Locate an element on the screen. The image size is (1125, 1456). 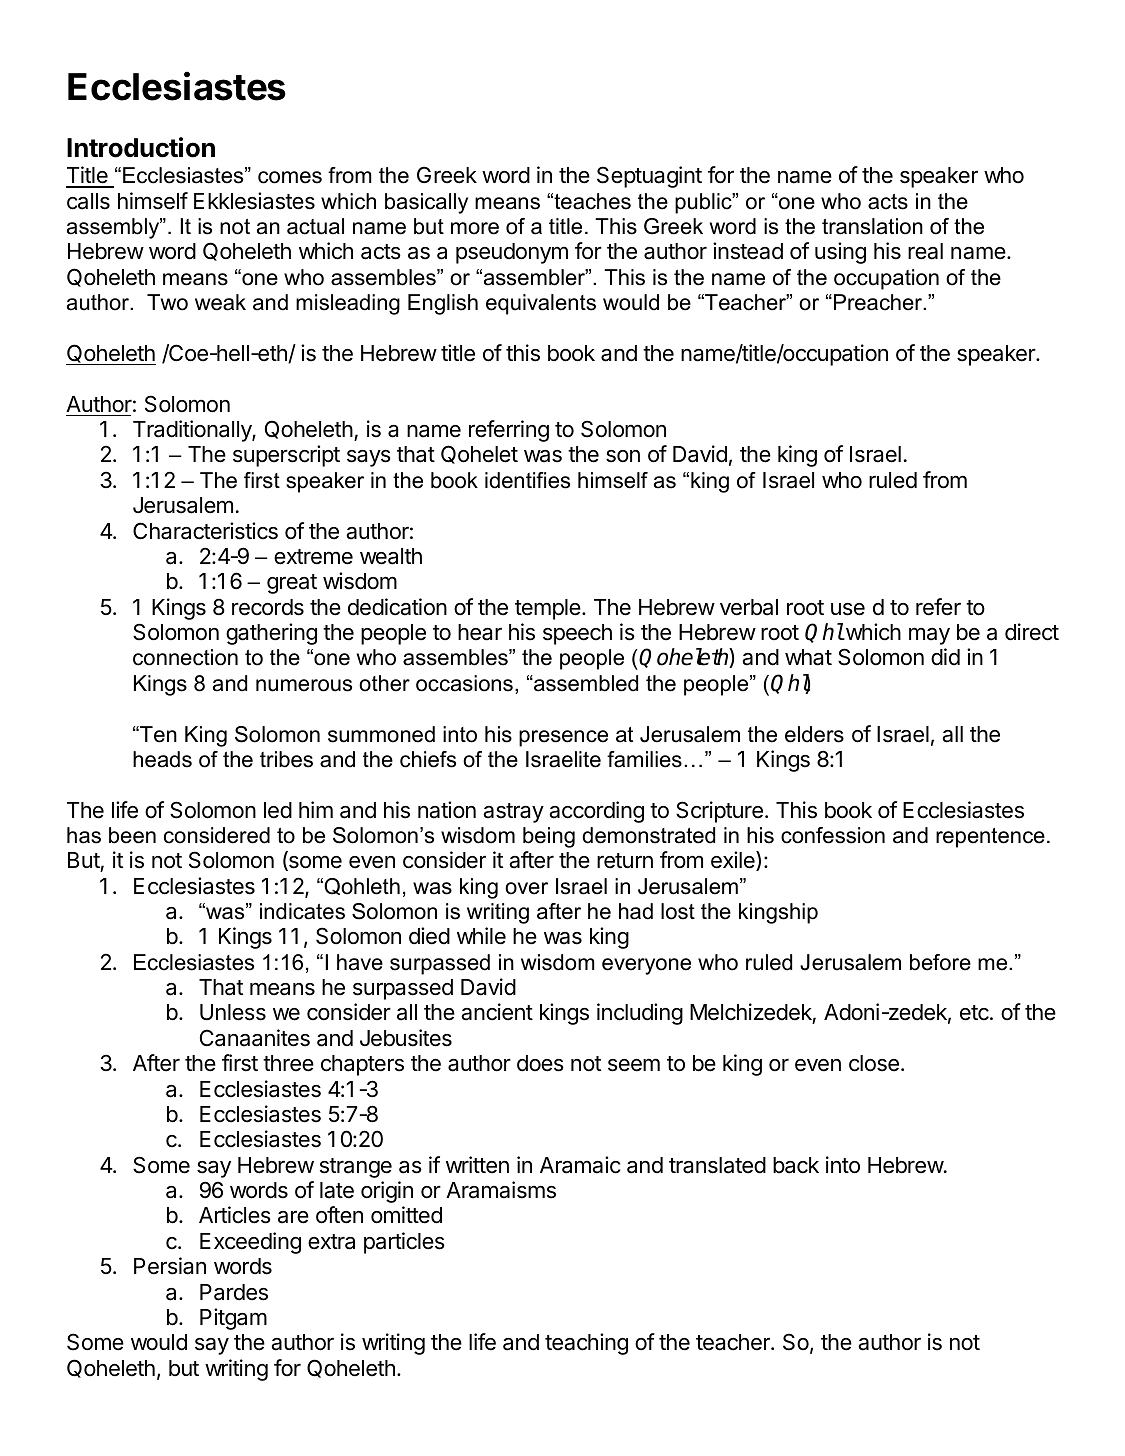
Septuagint is located at coordinates (649, 177).
